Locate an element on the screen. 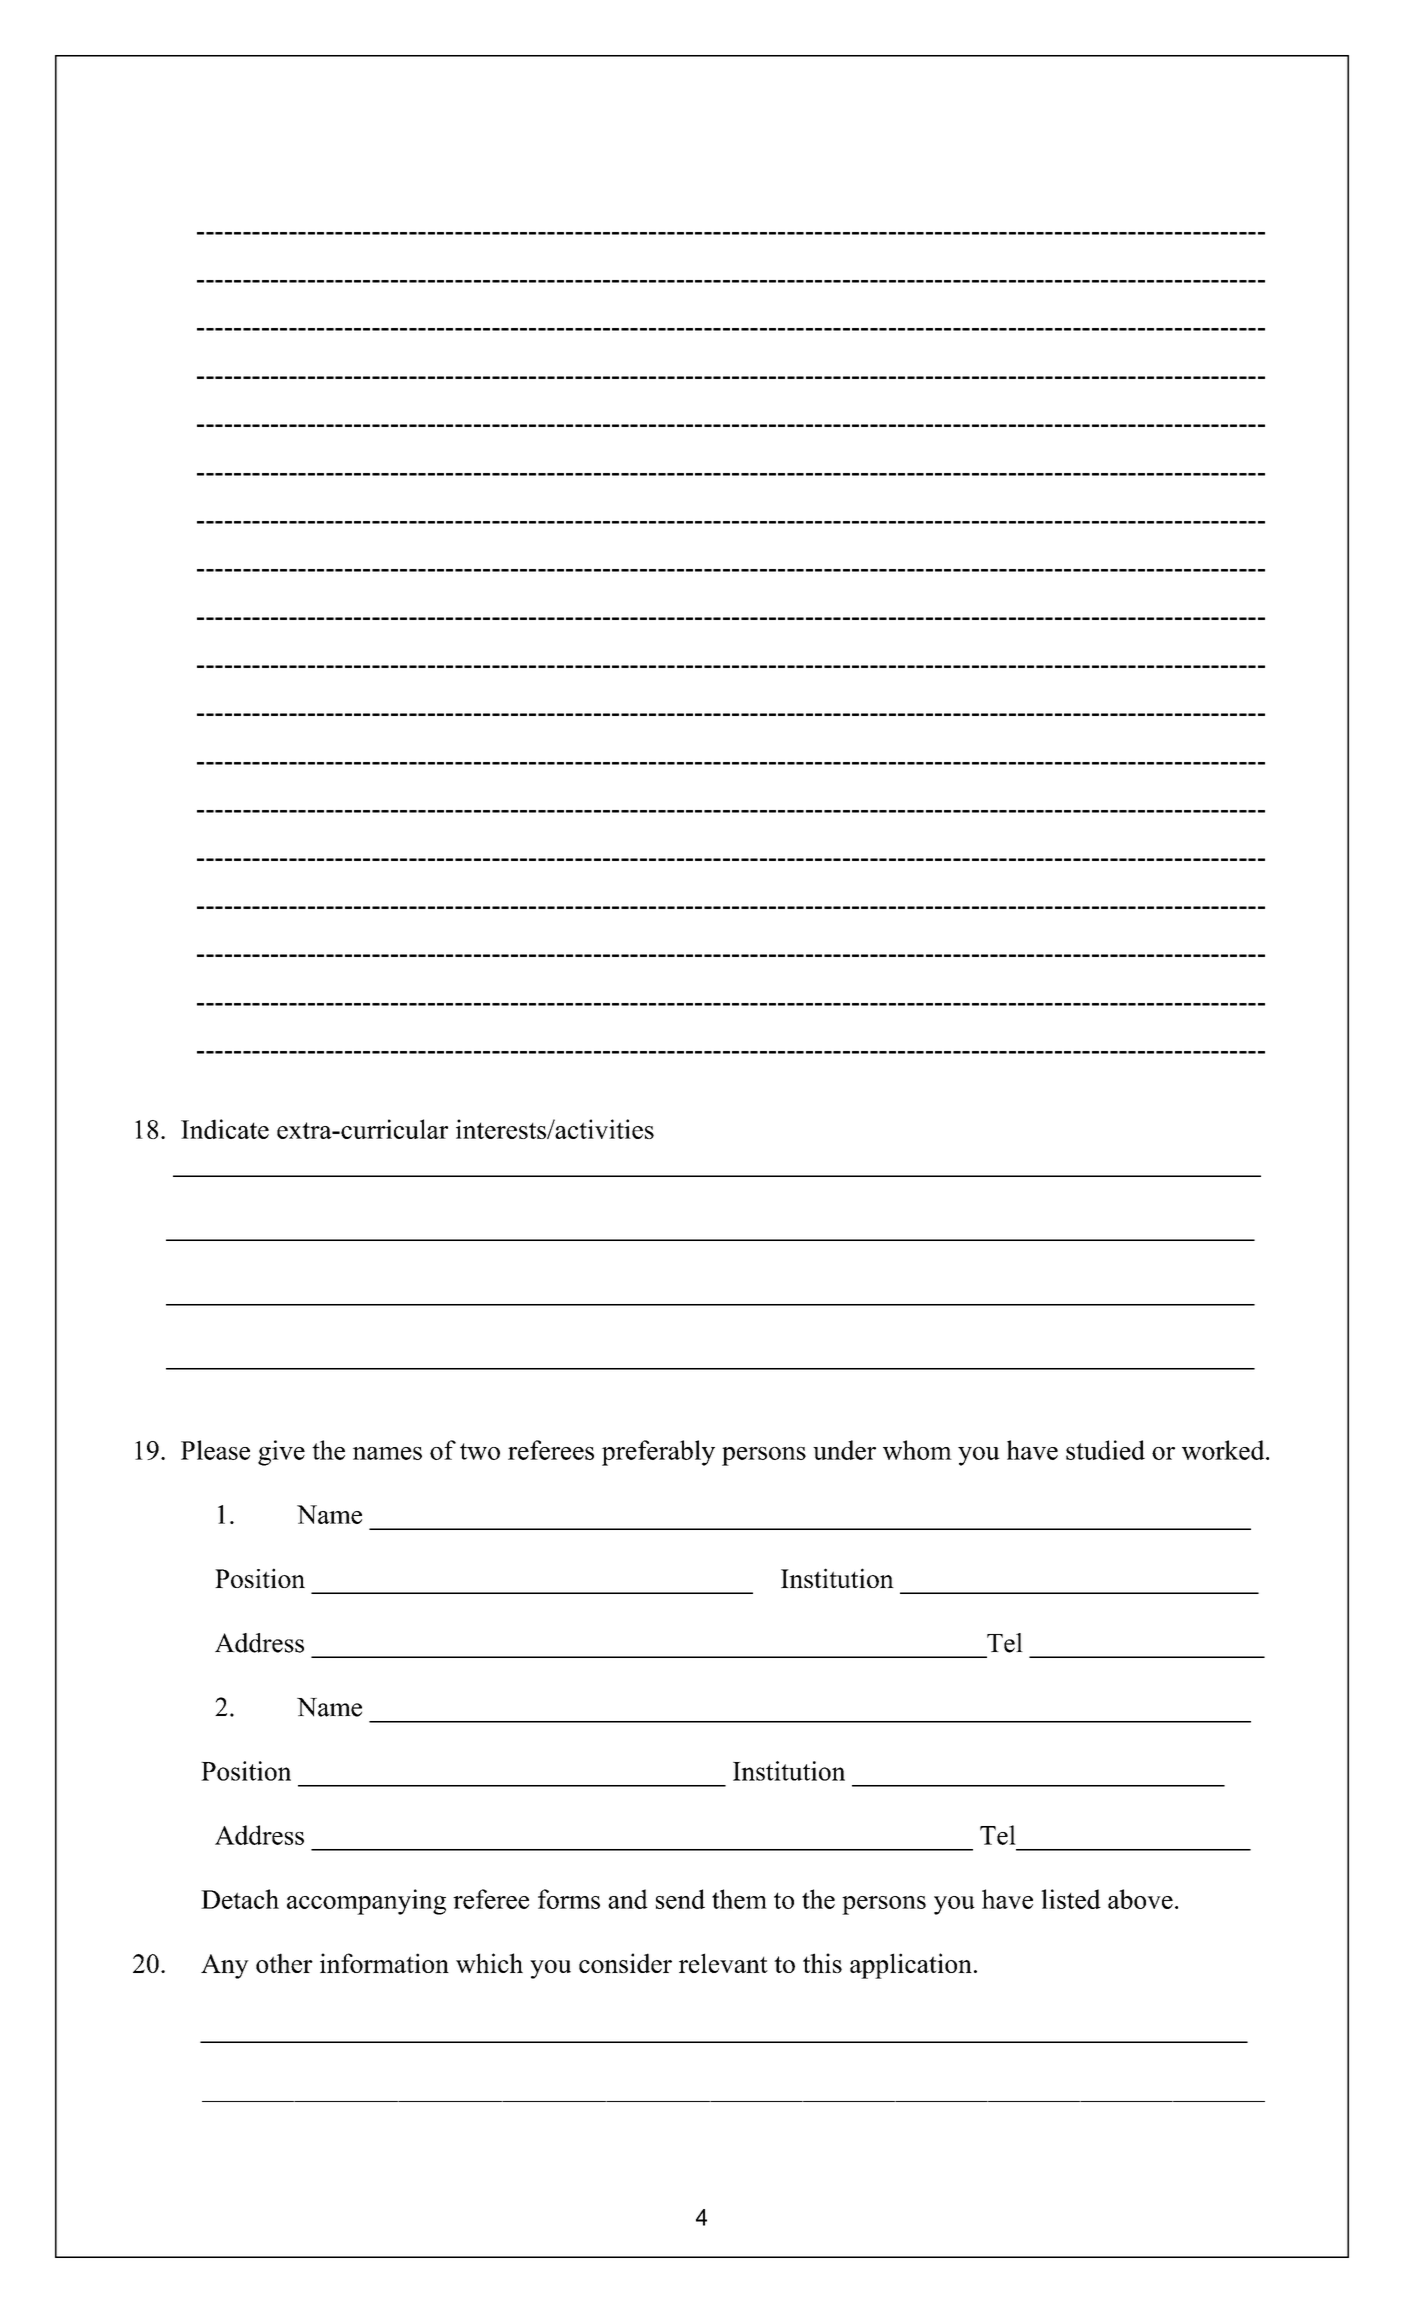  under is located at coordinates (844, 1450).
